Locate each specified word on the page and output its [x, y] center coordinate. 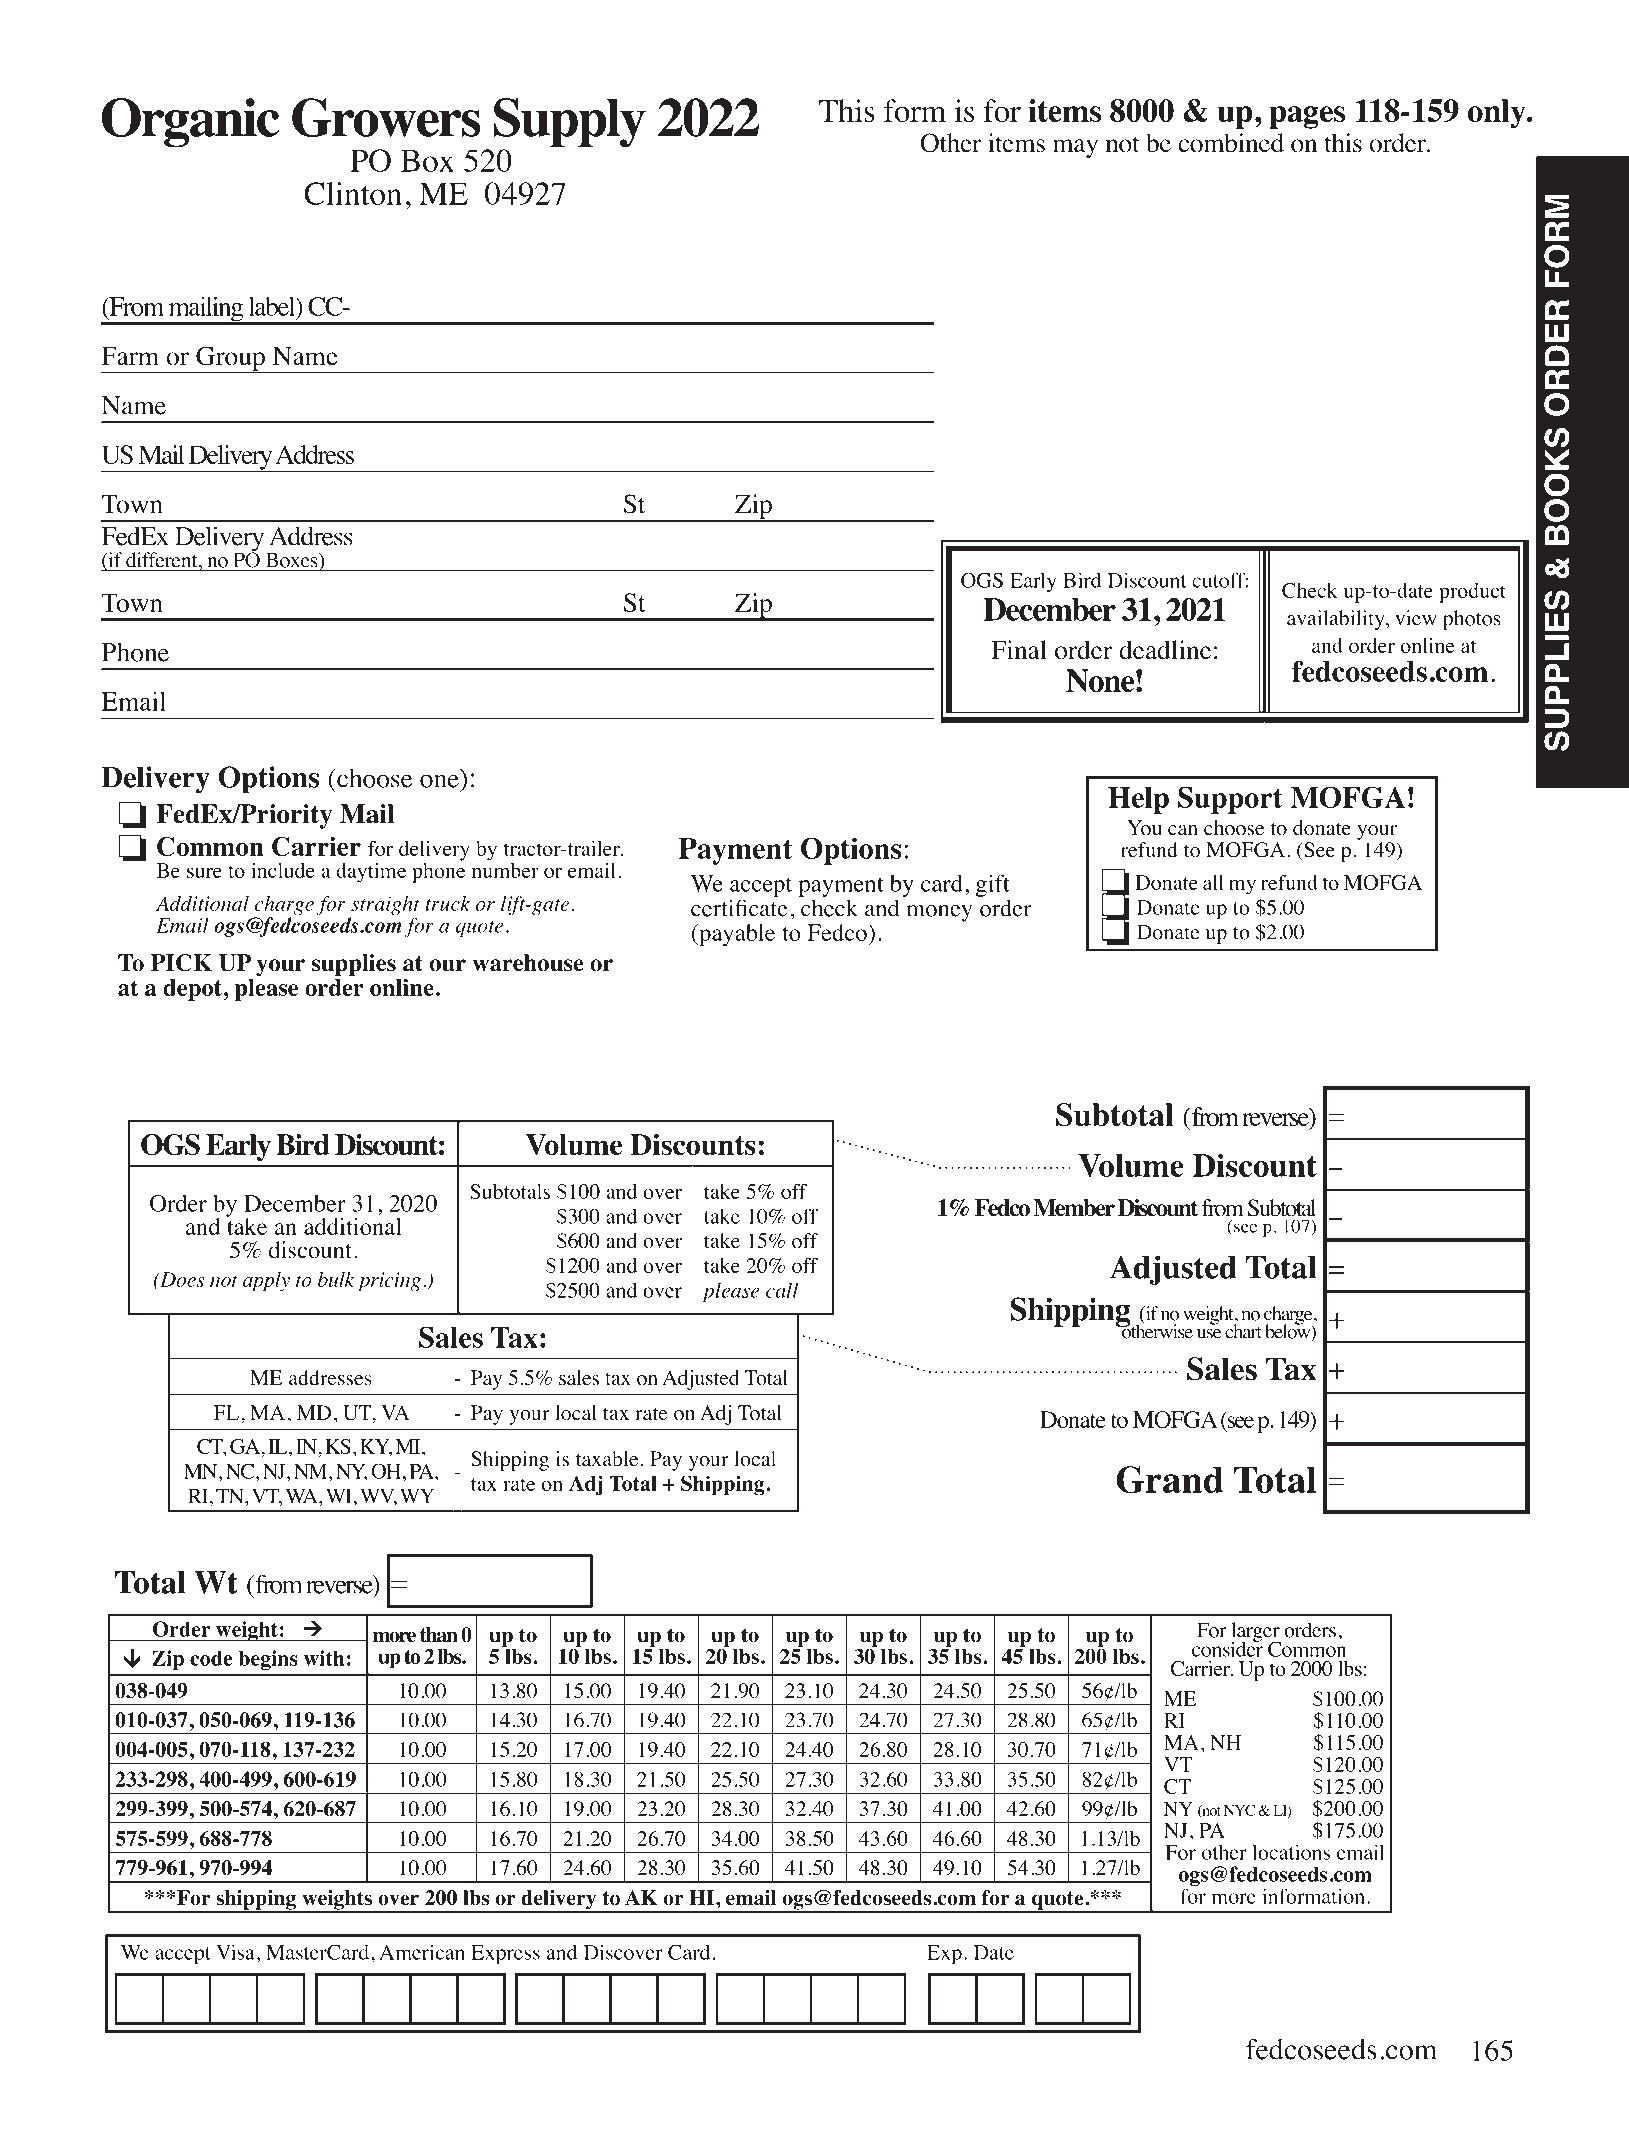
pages [1307, 117]
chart [1243, 1330]
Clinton [353, 193]
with [324, 1658]
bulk [336, 1279]
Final [1019, 649]
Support [1230, 800]
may [1075, 148]
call [782, 1290]
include [283, 870]
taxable [607, 1459]
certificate [739, 908]
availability [1337, 620]
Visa [235, 1952]
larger [1256, 1633]
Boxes [291, 561]
